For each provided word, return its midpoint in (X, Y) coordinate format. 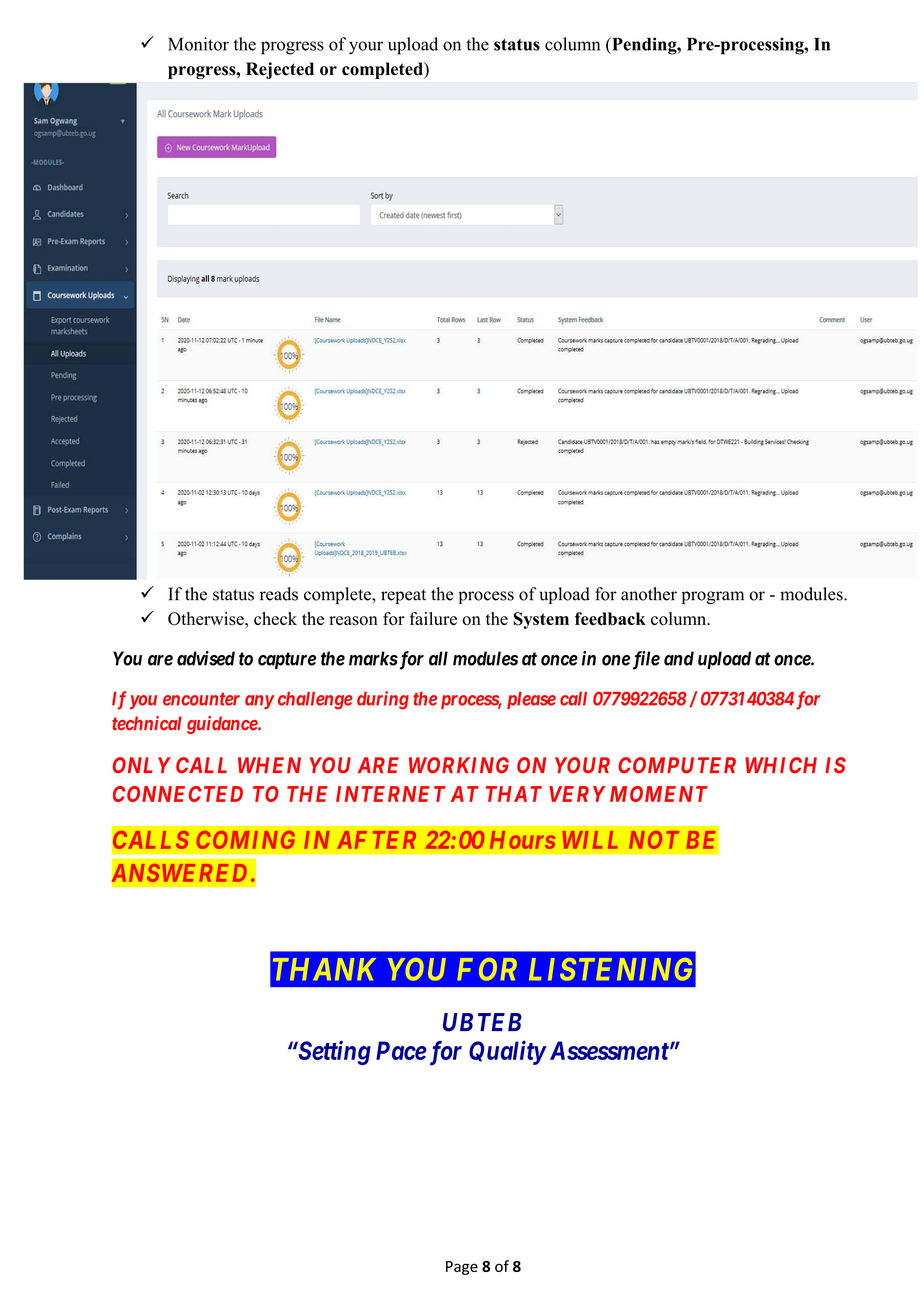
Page (462, 1268)
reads (279, 594)
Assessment (607, 1050)
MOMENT (659, 794)
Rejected (280, 70)
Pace (401, 1050)
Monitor (198, 44)
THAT (514, 794)
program (713, 598)
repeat (403, 596)
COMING (246, 840)
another (649, 594)
